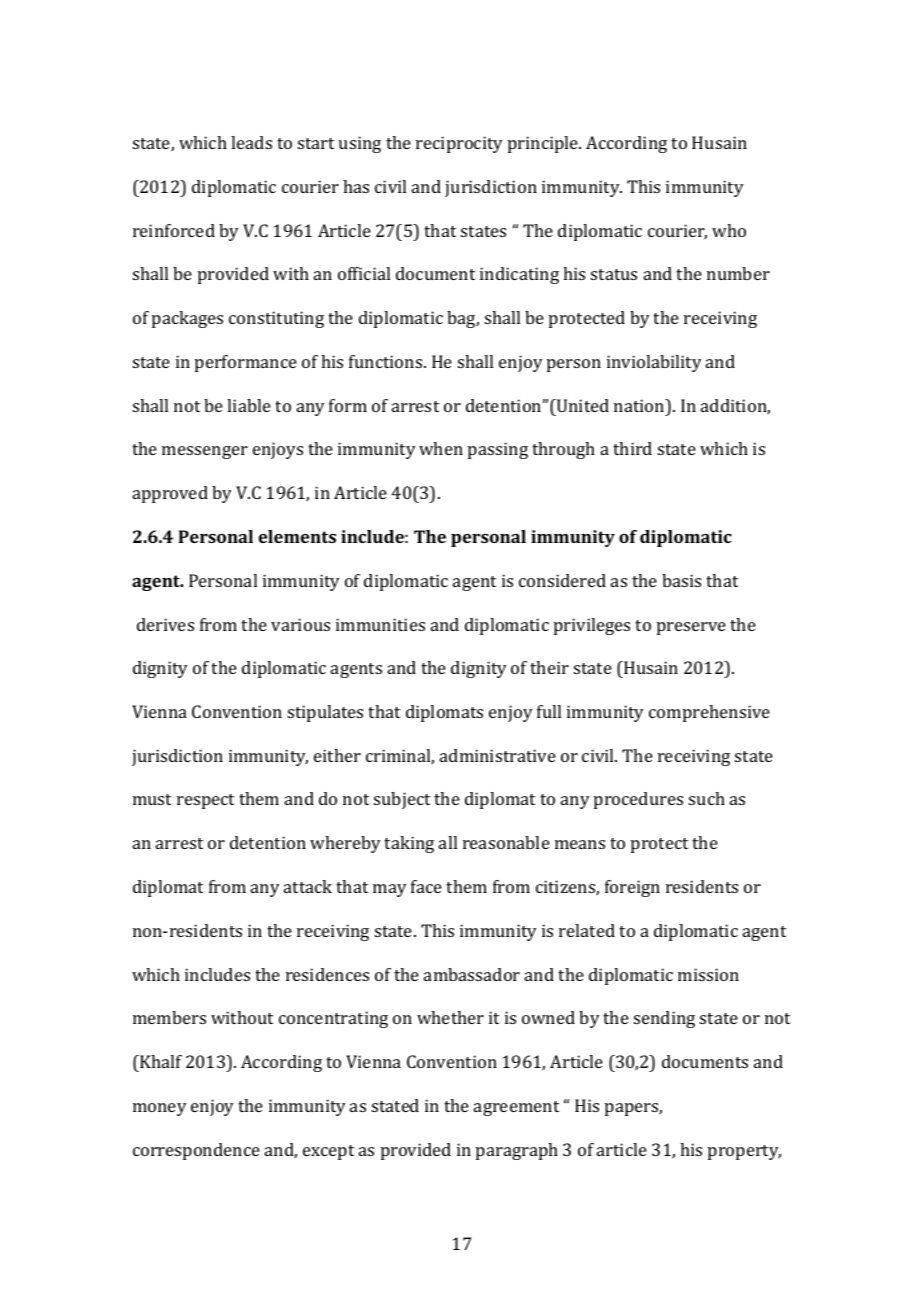 The image size is (924, 1309). Describe the element at coordinates (426, 886) in the image. I see `face` at that location.
